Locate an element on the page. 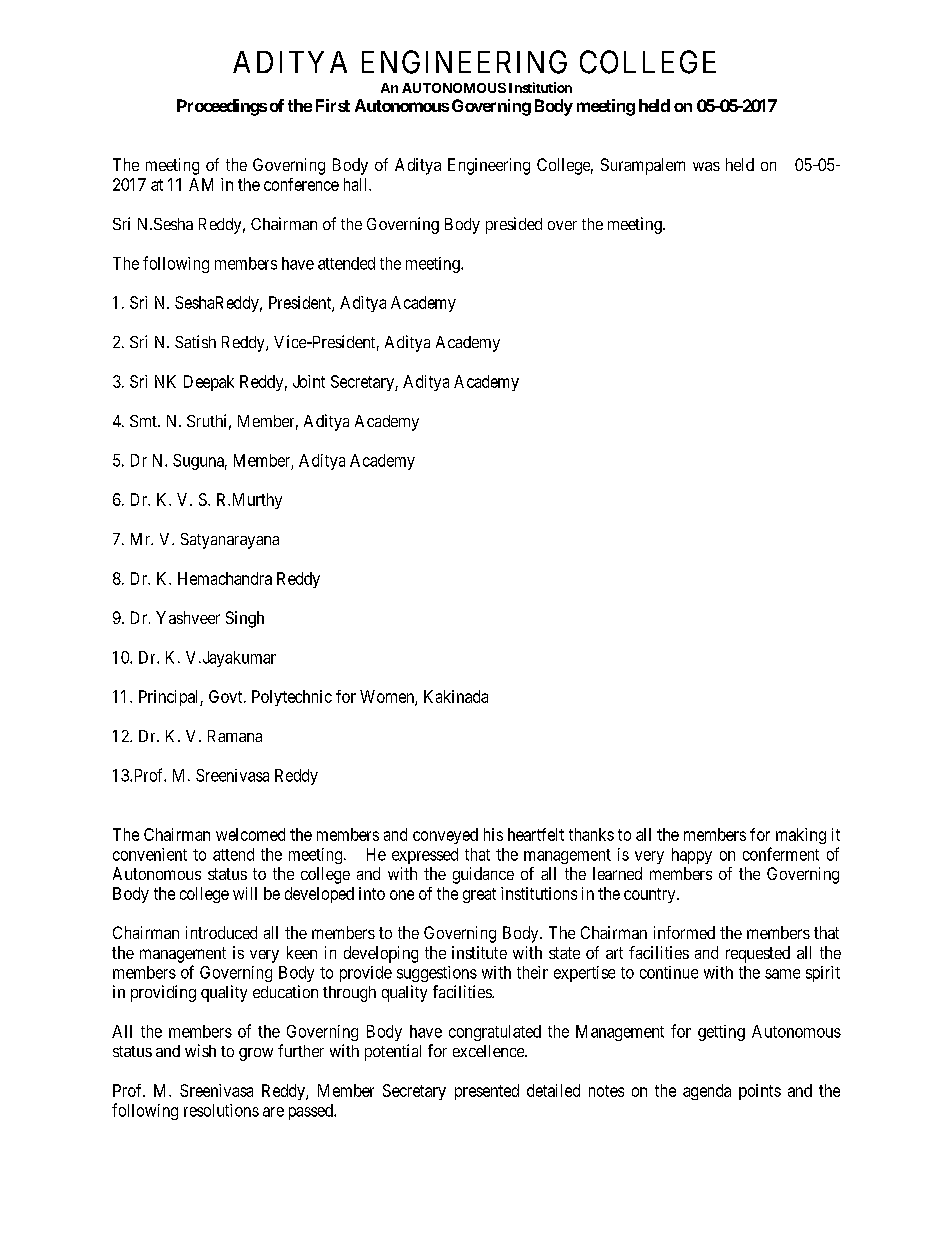 The width and height of the document is (952, 1233). was is located at coordinates (706, 166).
